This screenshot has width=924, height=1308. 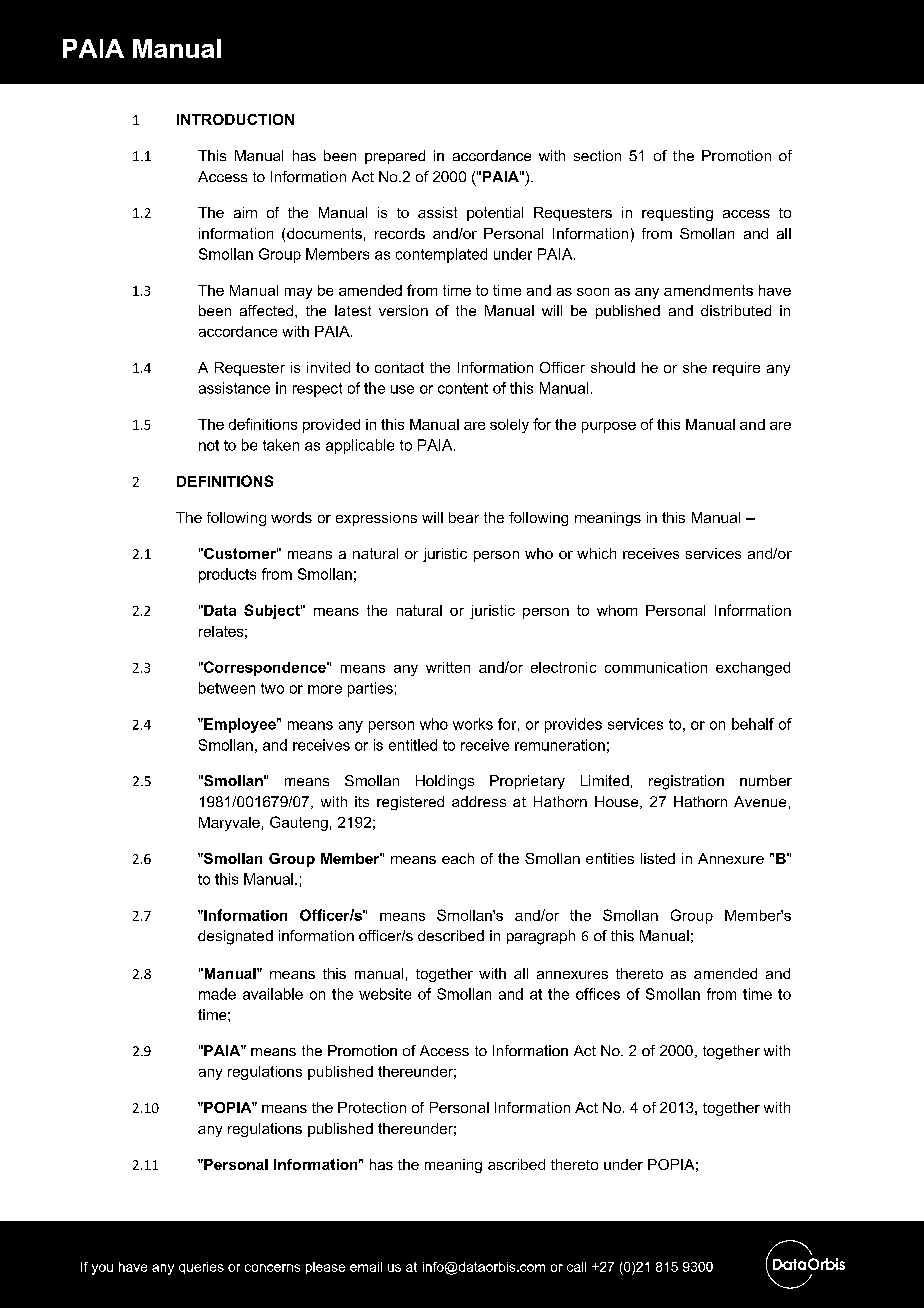 What do you see at coordinates (609, 427) in the screenshot?
I see `purpose` at bounding box center [609, 427].
